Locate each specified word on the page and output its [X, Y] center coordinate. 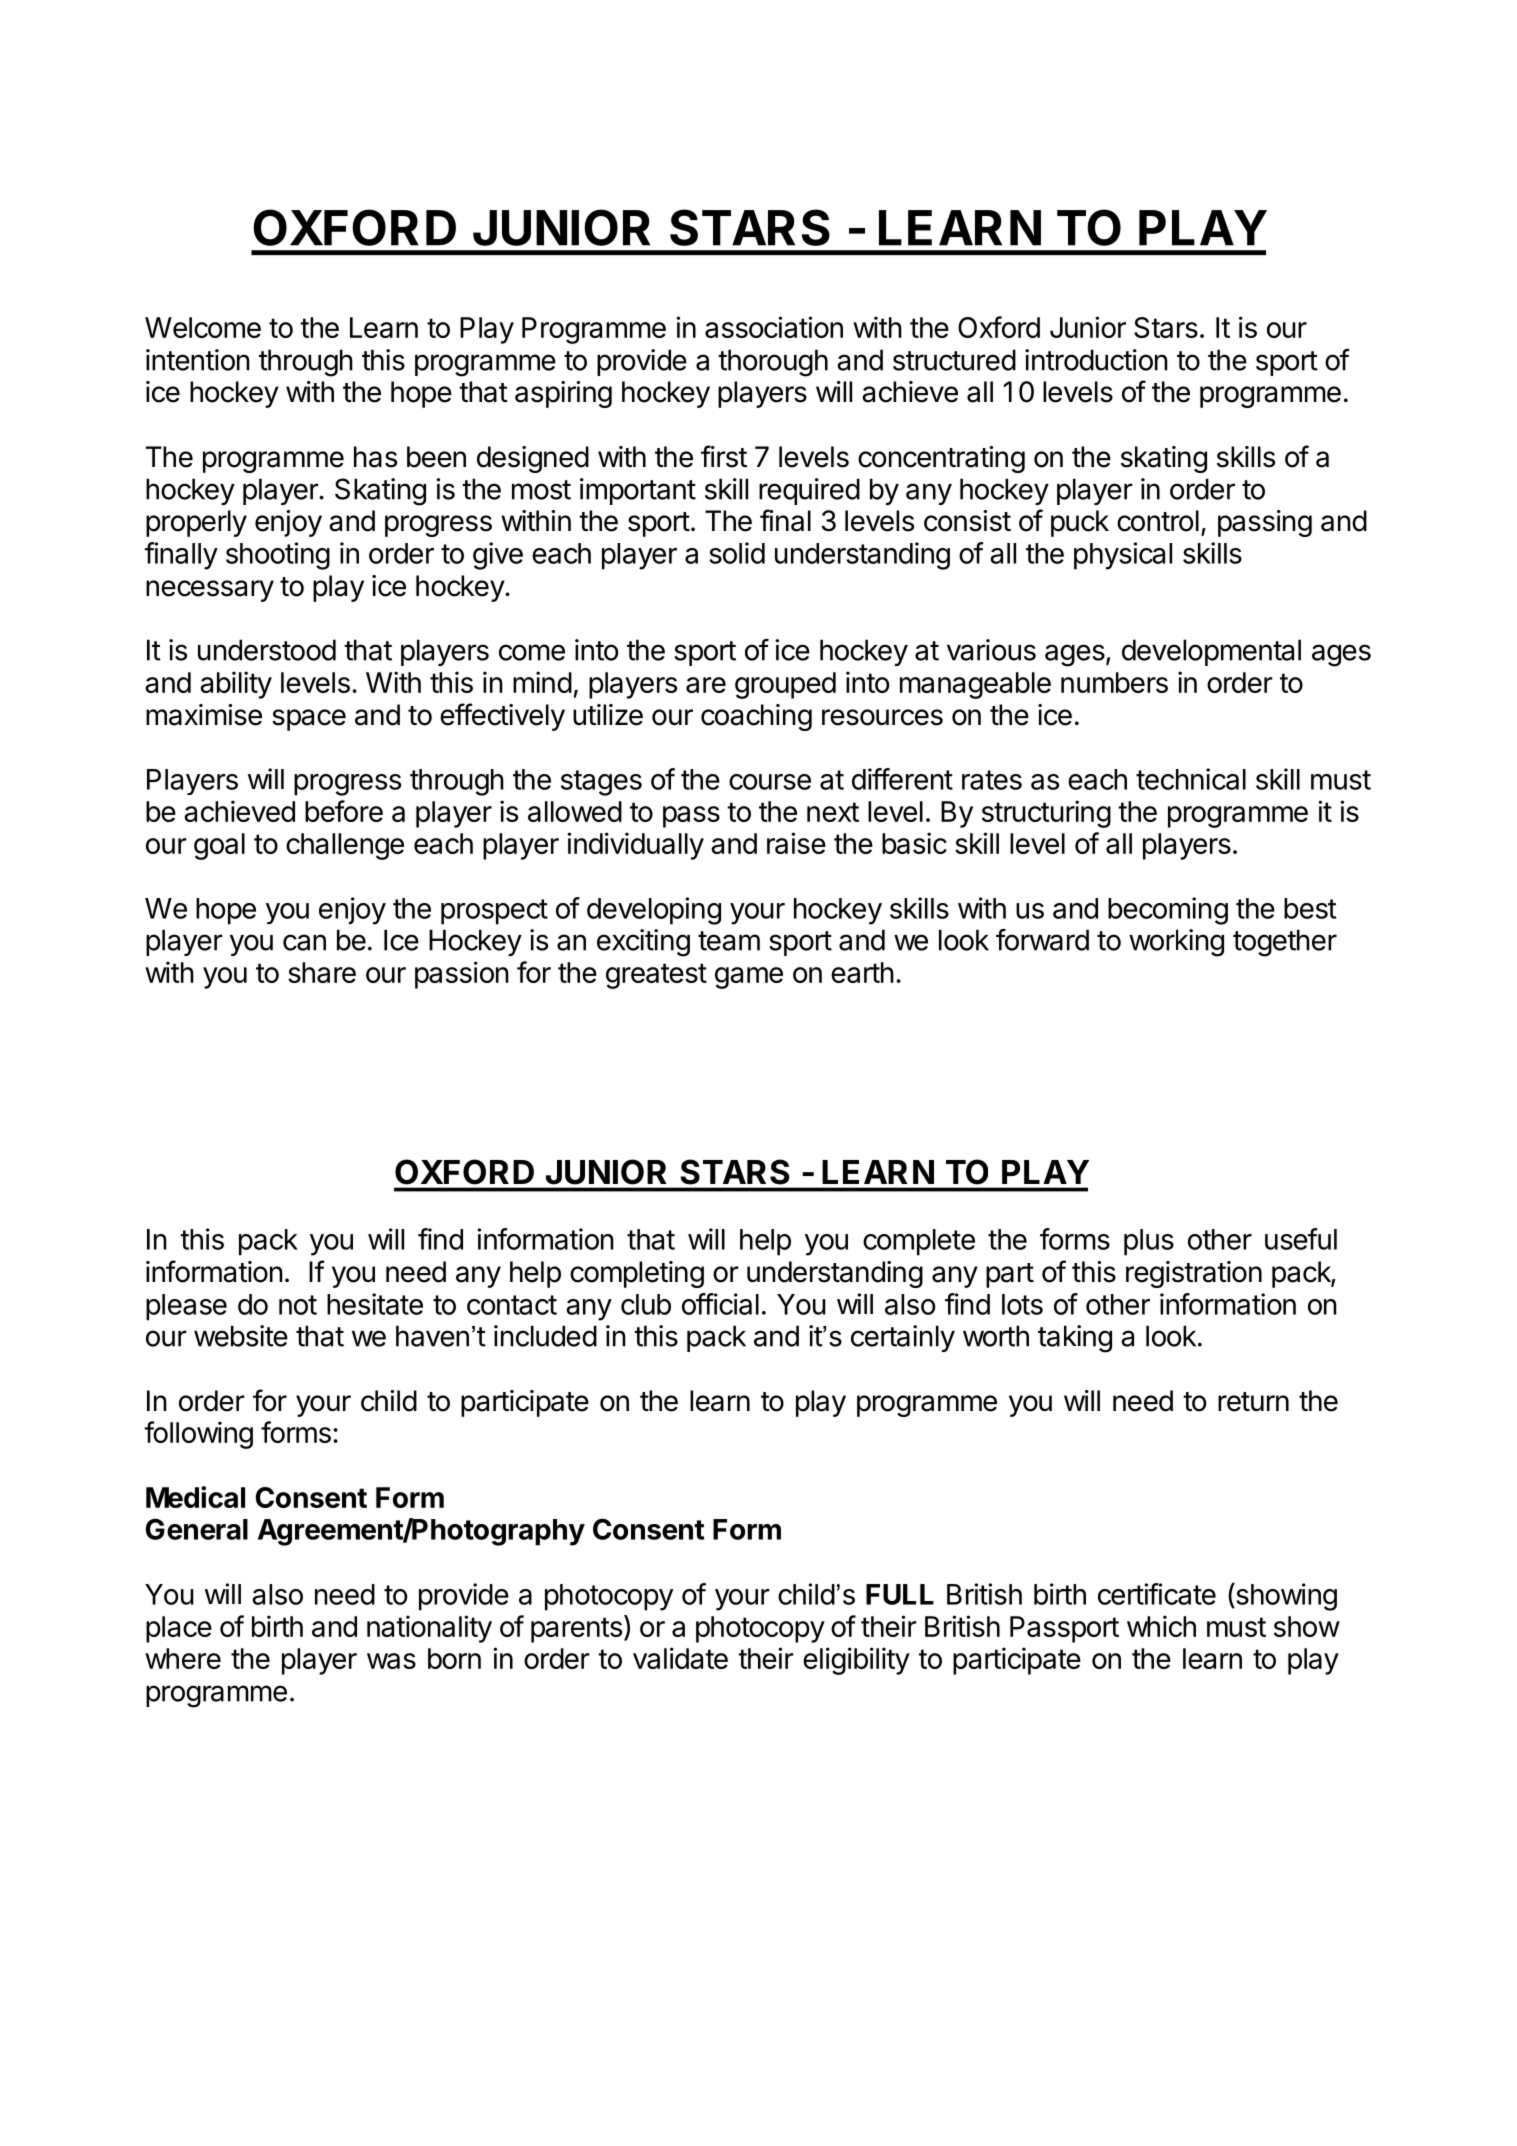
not [298, 1305]
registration [1194, 1274]
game [749, 978]
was [391, 1661]
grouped [785, 685]
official [720, 1304]
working [1176, 943]
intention [198, 360]
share [322, 972]
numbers [1114, 682]
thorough [773, 363]
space [309, 720]
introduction [1096, 360]
